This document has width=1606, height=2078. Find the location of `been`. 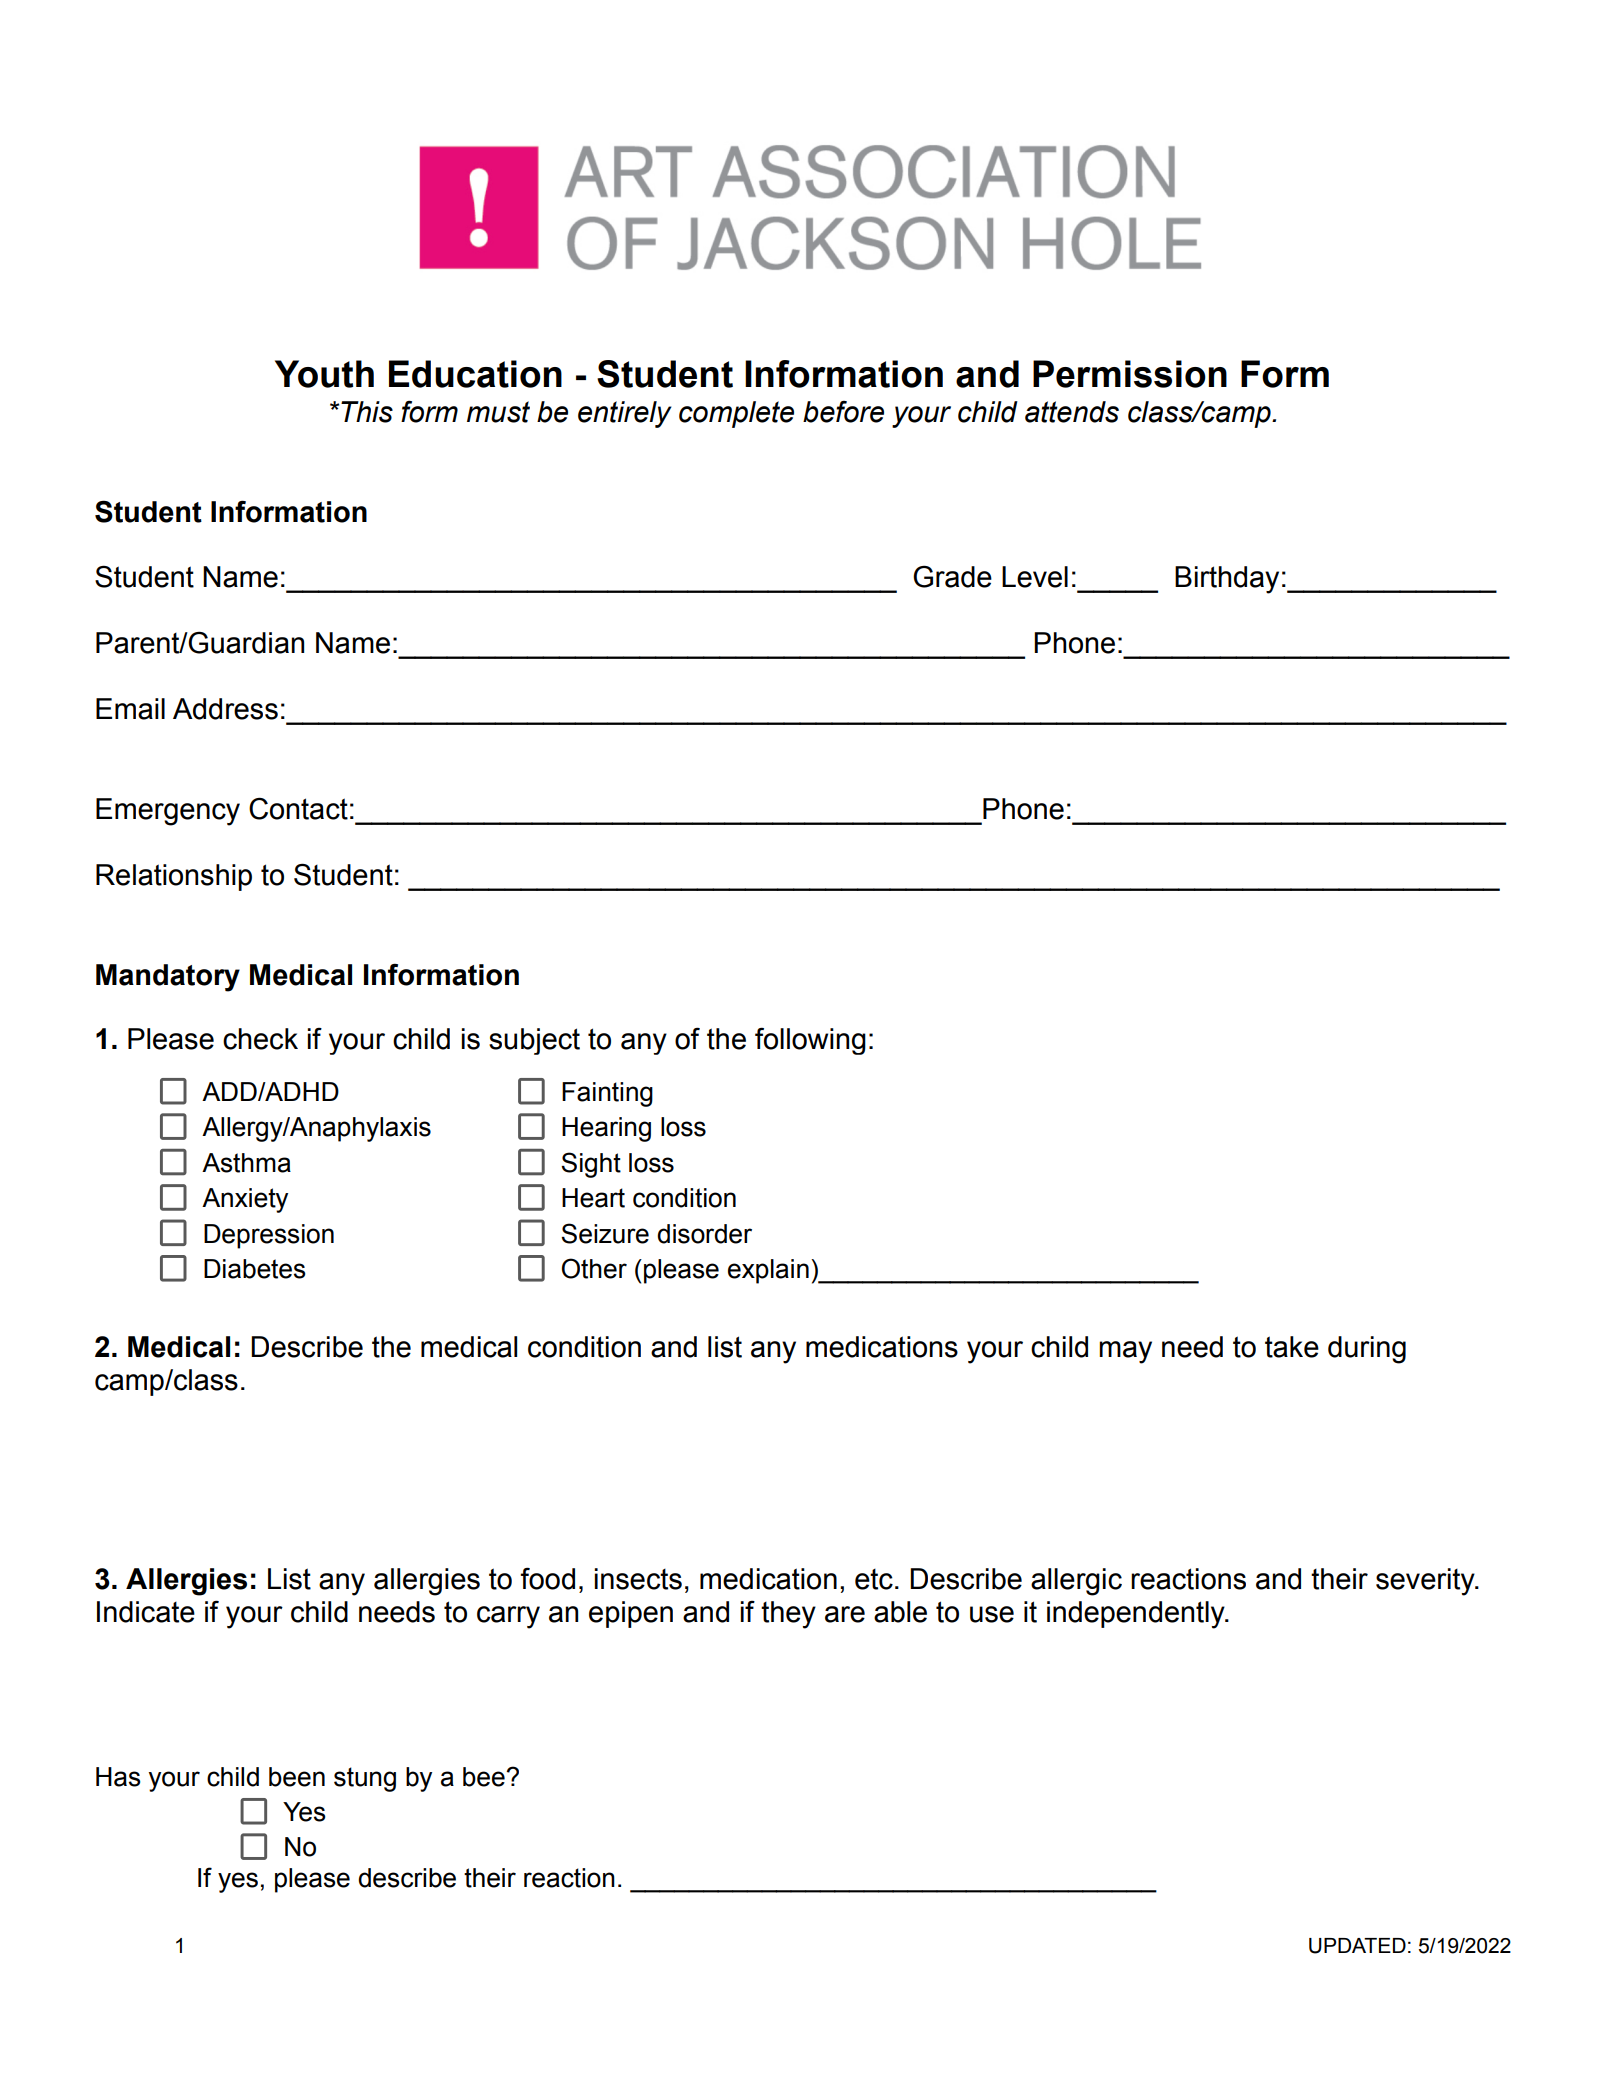

been is located at coordinates (297, 1777).
